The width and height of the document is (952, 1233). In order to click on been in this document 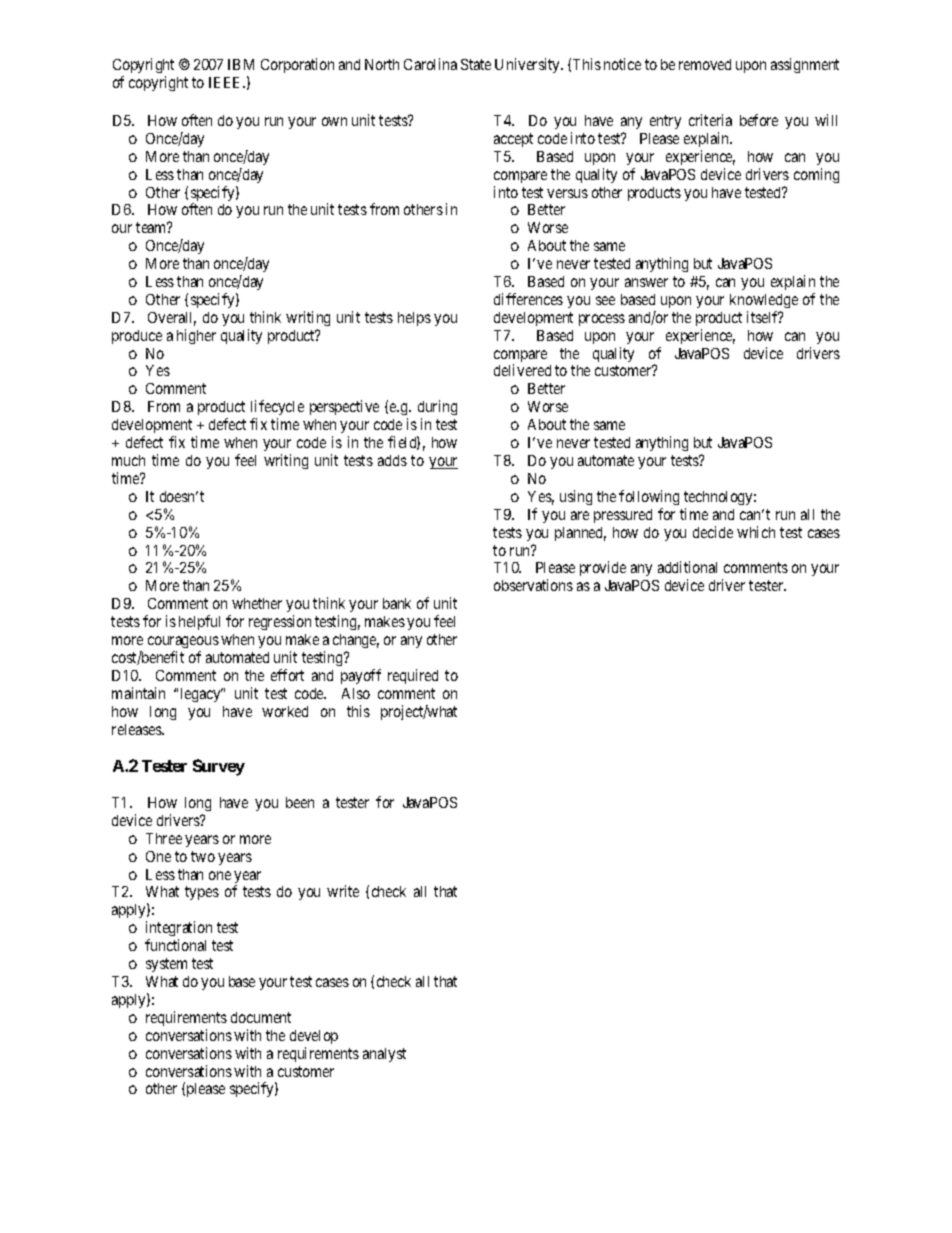, I will do `click(300, 802)`.
